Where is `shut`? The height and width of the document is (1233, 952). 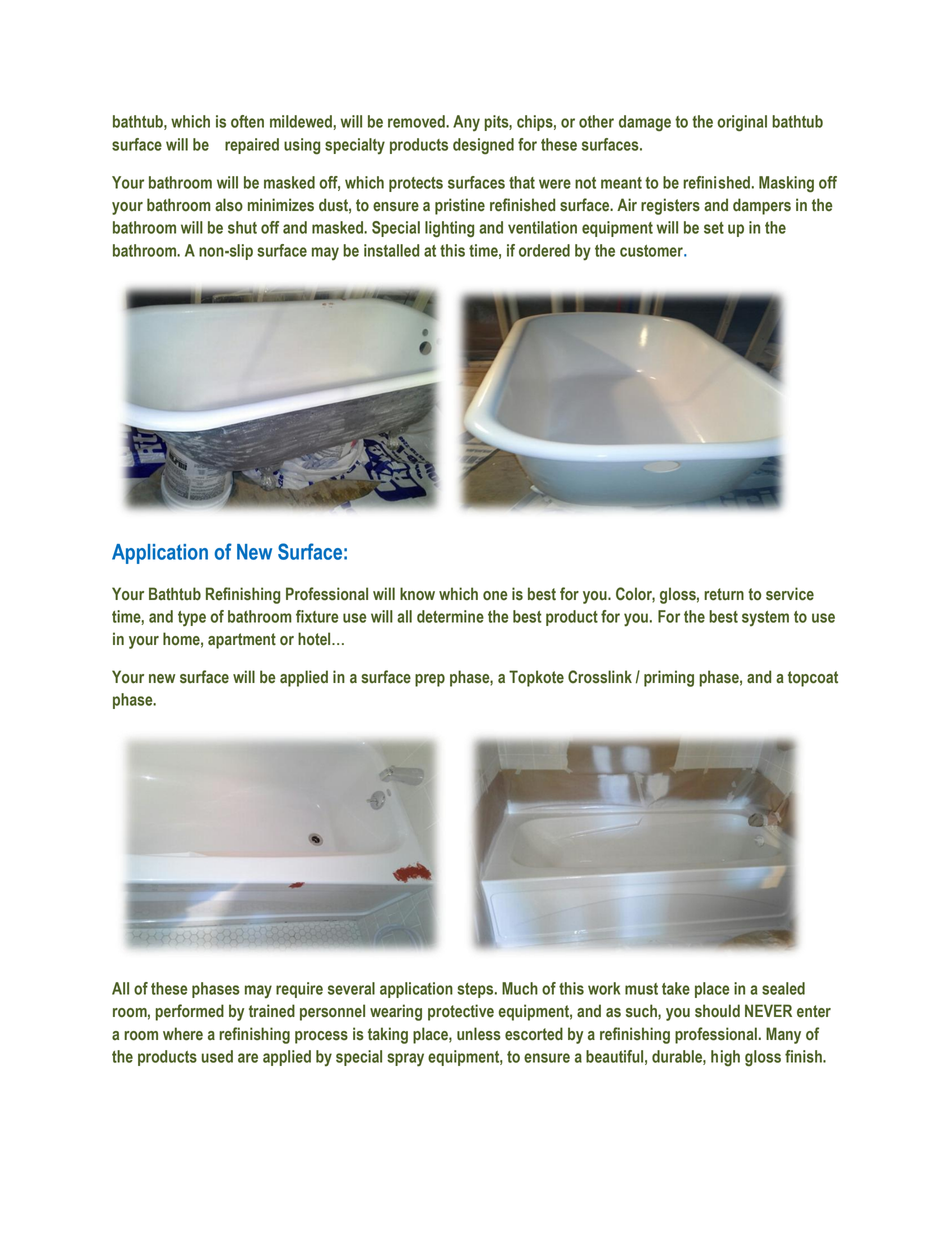
shut is located at coordinates (242, 227).
